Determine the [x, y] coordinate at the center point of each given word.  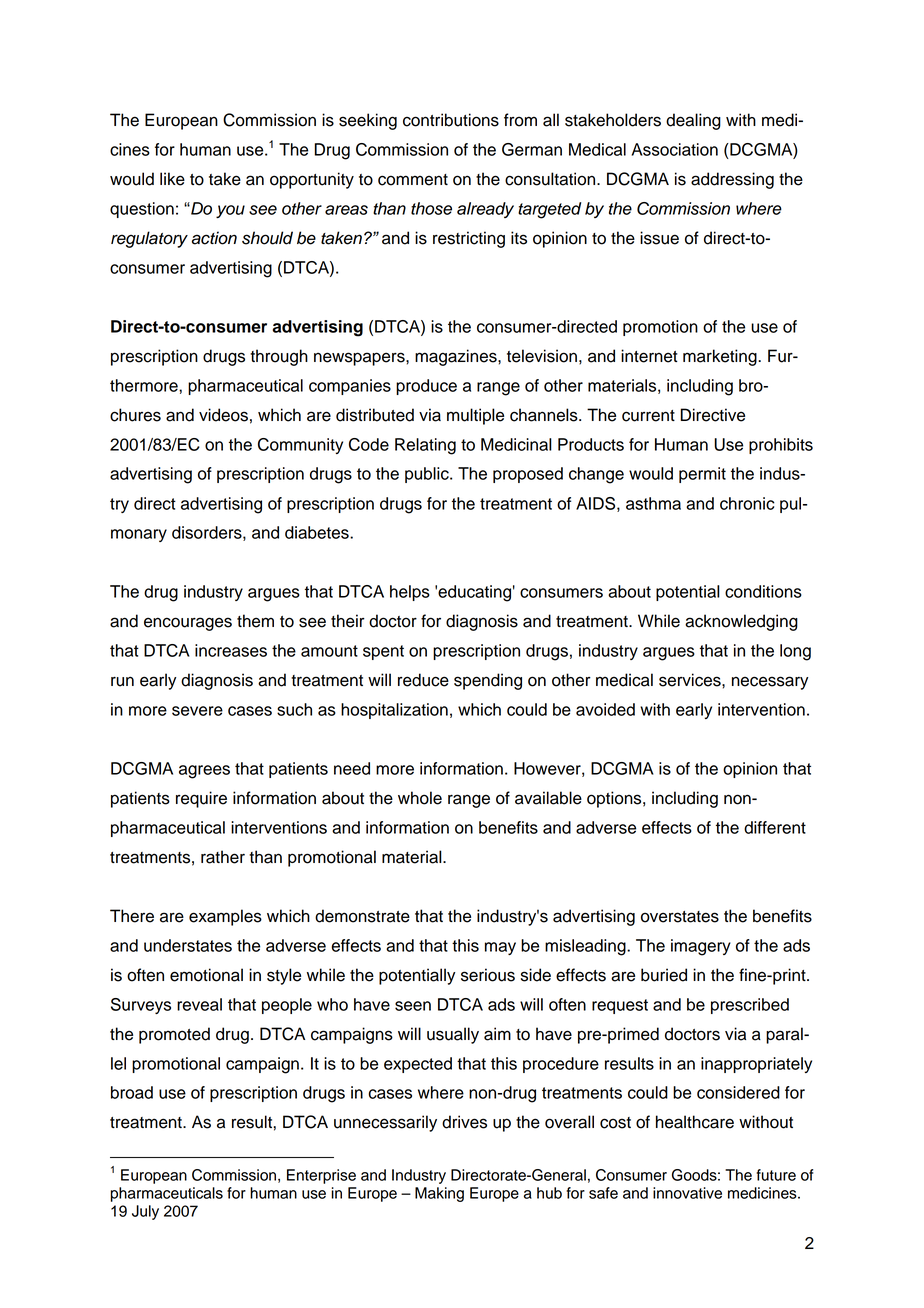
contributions [451, 120]
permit [702, 475]
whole [420, 798]
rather [223, 857]
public [428, 475]
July [145, 1212]
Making [439, 1194]
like [172, 179]
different [775, 827]
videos [223, 415]
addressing [732, 180]
